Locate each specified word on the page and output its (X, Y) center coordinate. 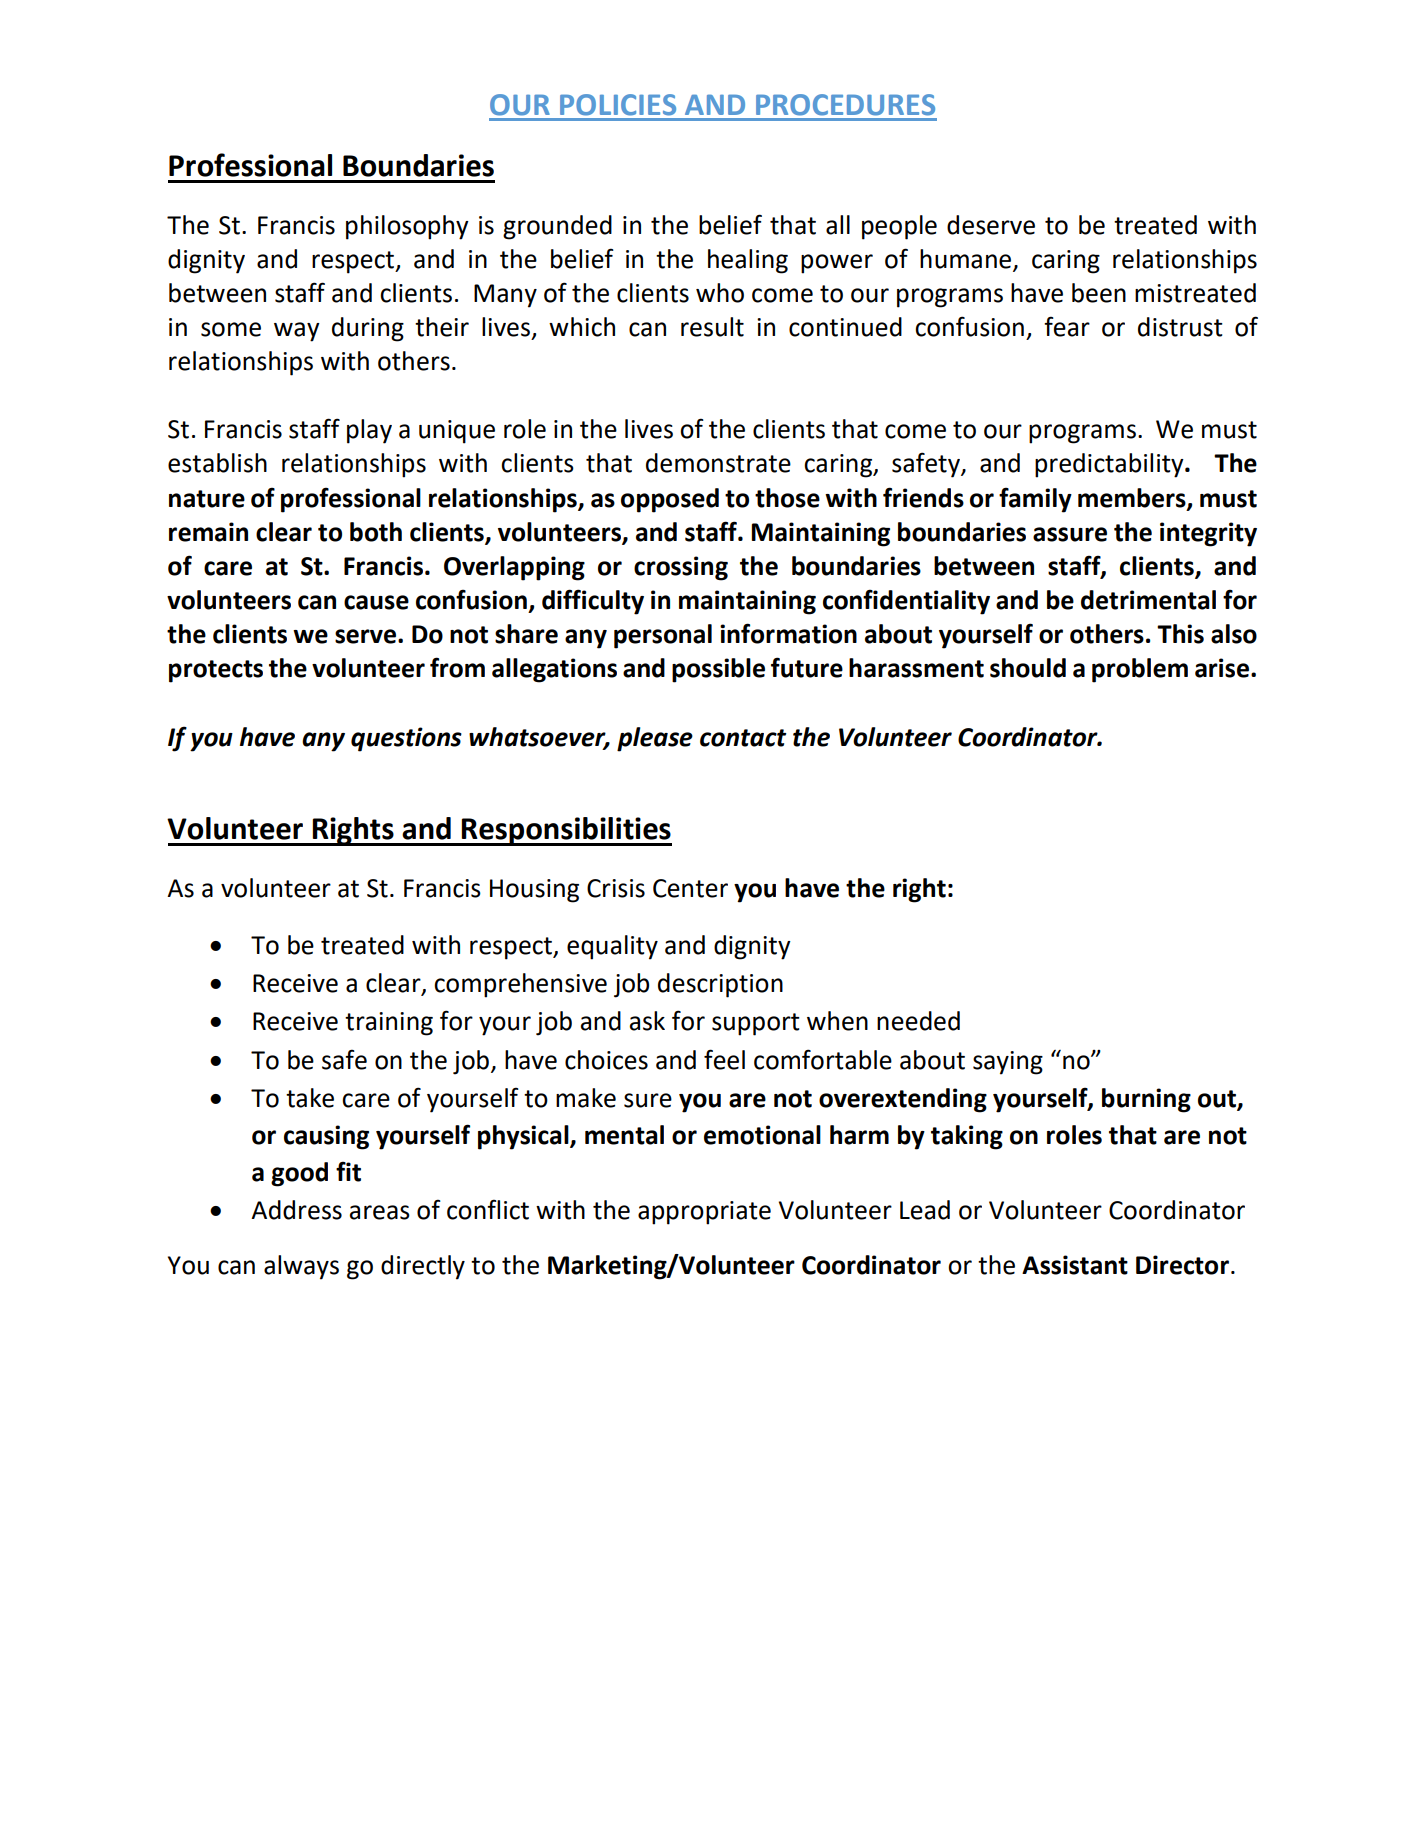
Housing (534, 891)
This (1180, 634)
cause (376, 602)
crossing (681, 568)
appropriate (704, 1213)
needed (918, 1021)
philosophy (407, 227)
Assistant (1075, 1265)
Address (296, 1210)
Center (690, 888)
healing (748, 261)
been (1099, 293)
